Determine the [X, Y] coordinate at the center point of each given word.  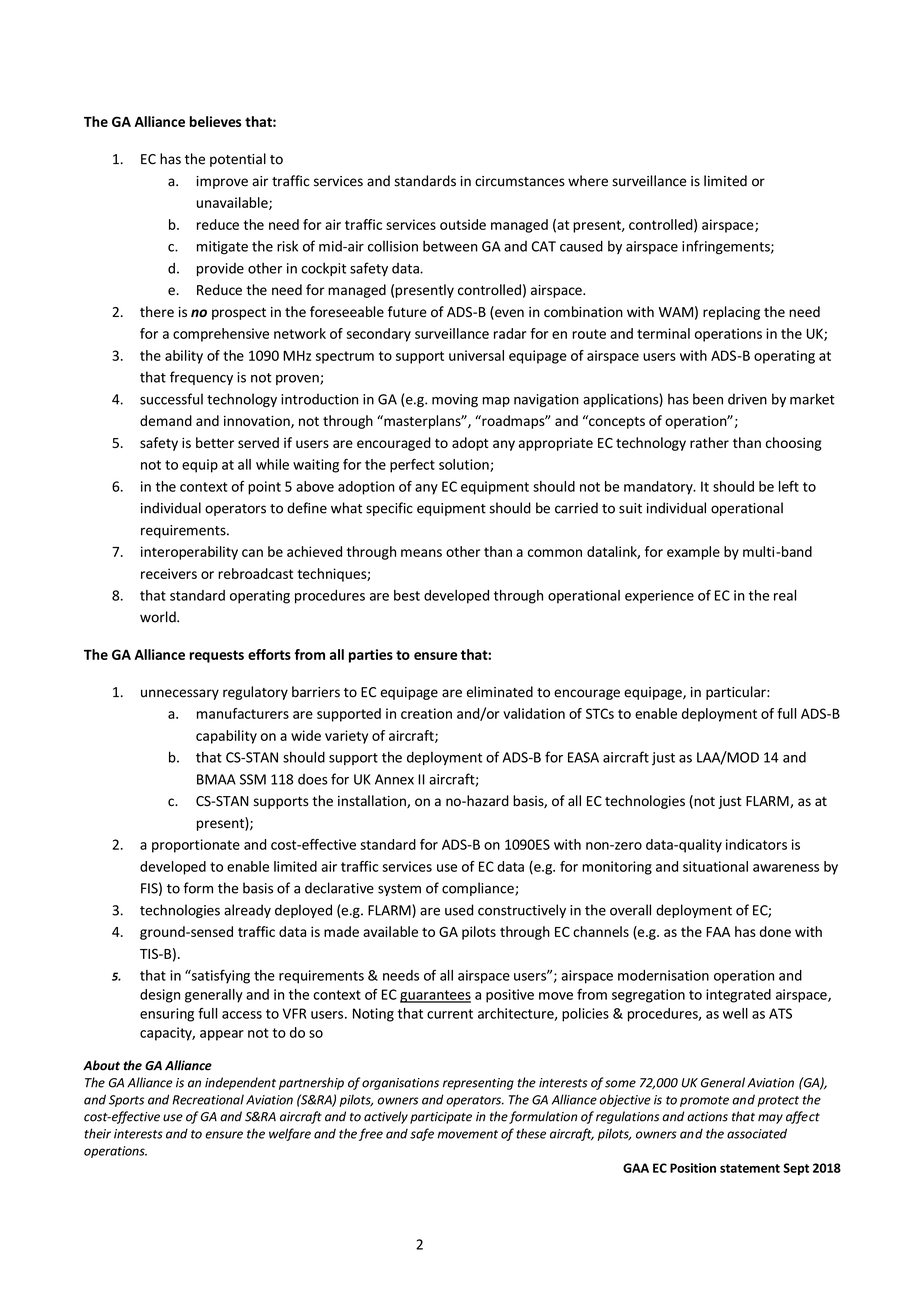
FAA [718, 932]
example [693, 553]
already [247, 911]
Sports [126, 1101]
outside [463, 224]
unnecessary [180, 694]
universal [476, 355]
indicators [756, 844]
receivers [169, 573]
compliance [479, 889]
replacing [731, 313]
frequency [201, 378]
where [588, 181]
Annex [394, 779]
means [421, 553]
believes [215, 121]
